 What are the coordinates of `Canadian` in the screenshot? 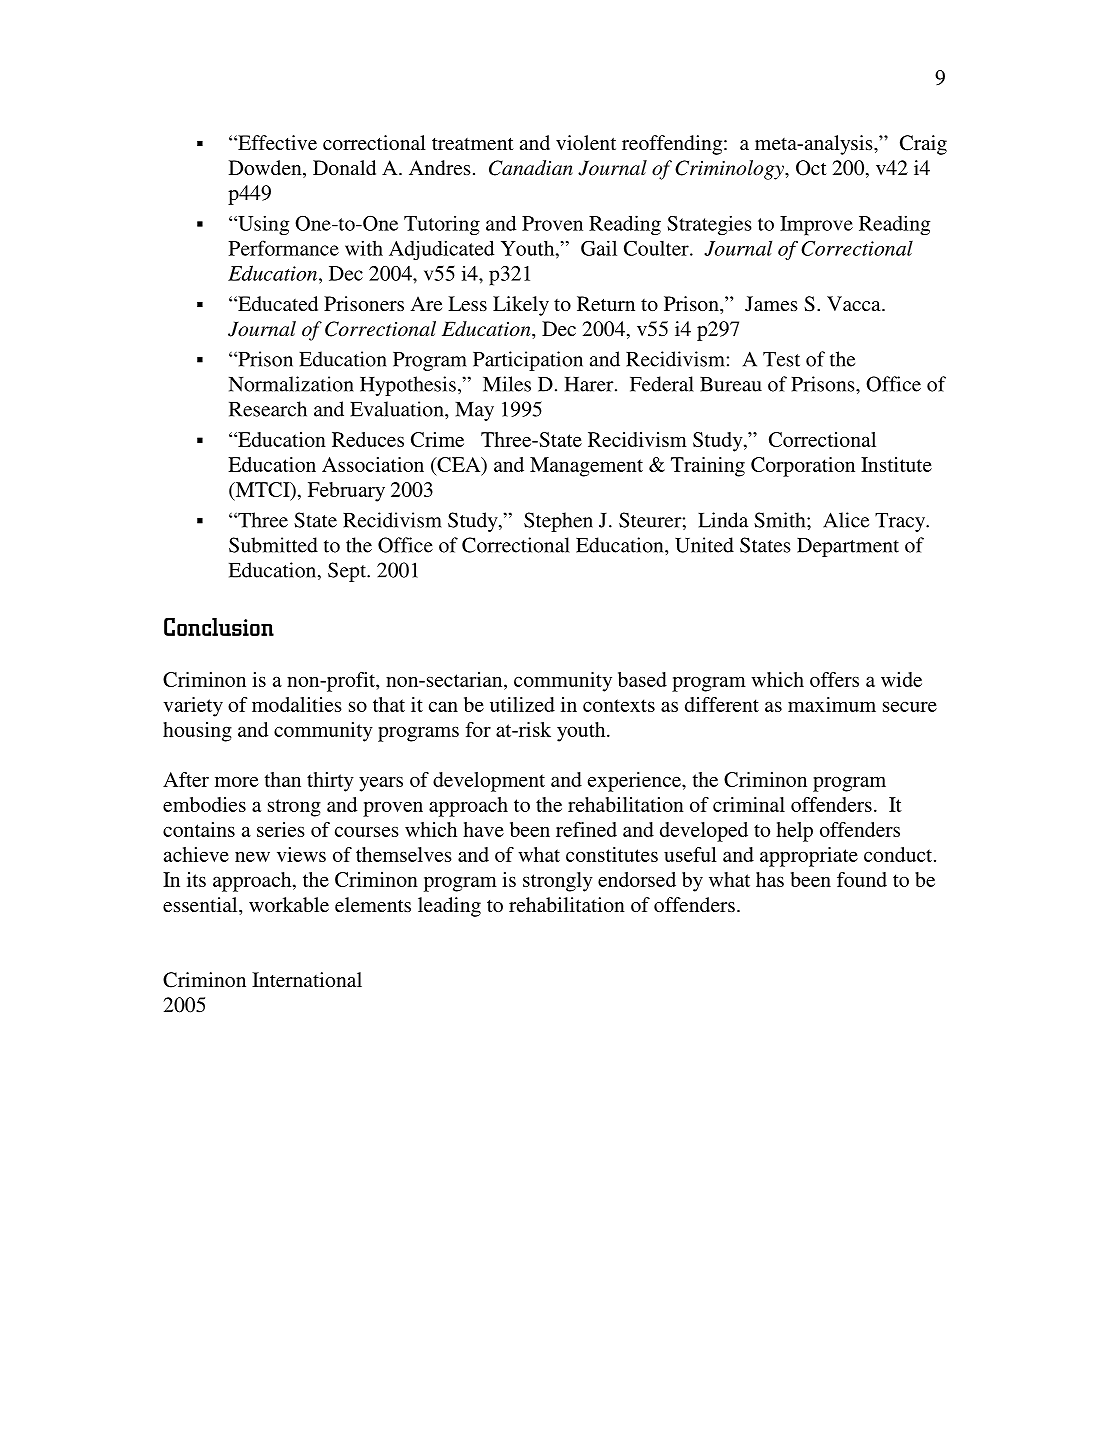 It's located at (531, 168).
